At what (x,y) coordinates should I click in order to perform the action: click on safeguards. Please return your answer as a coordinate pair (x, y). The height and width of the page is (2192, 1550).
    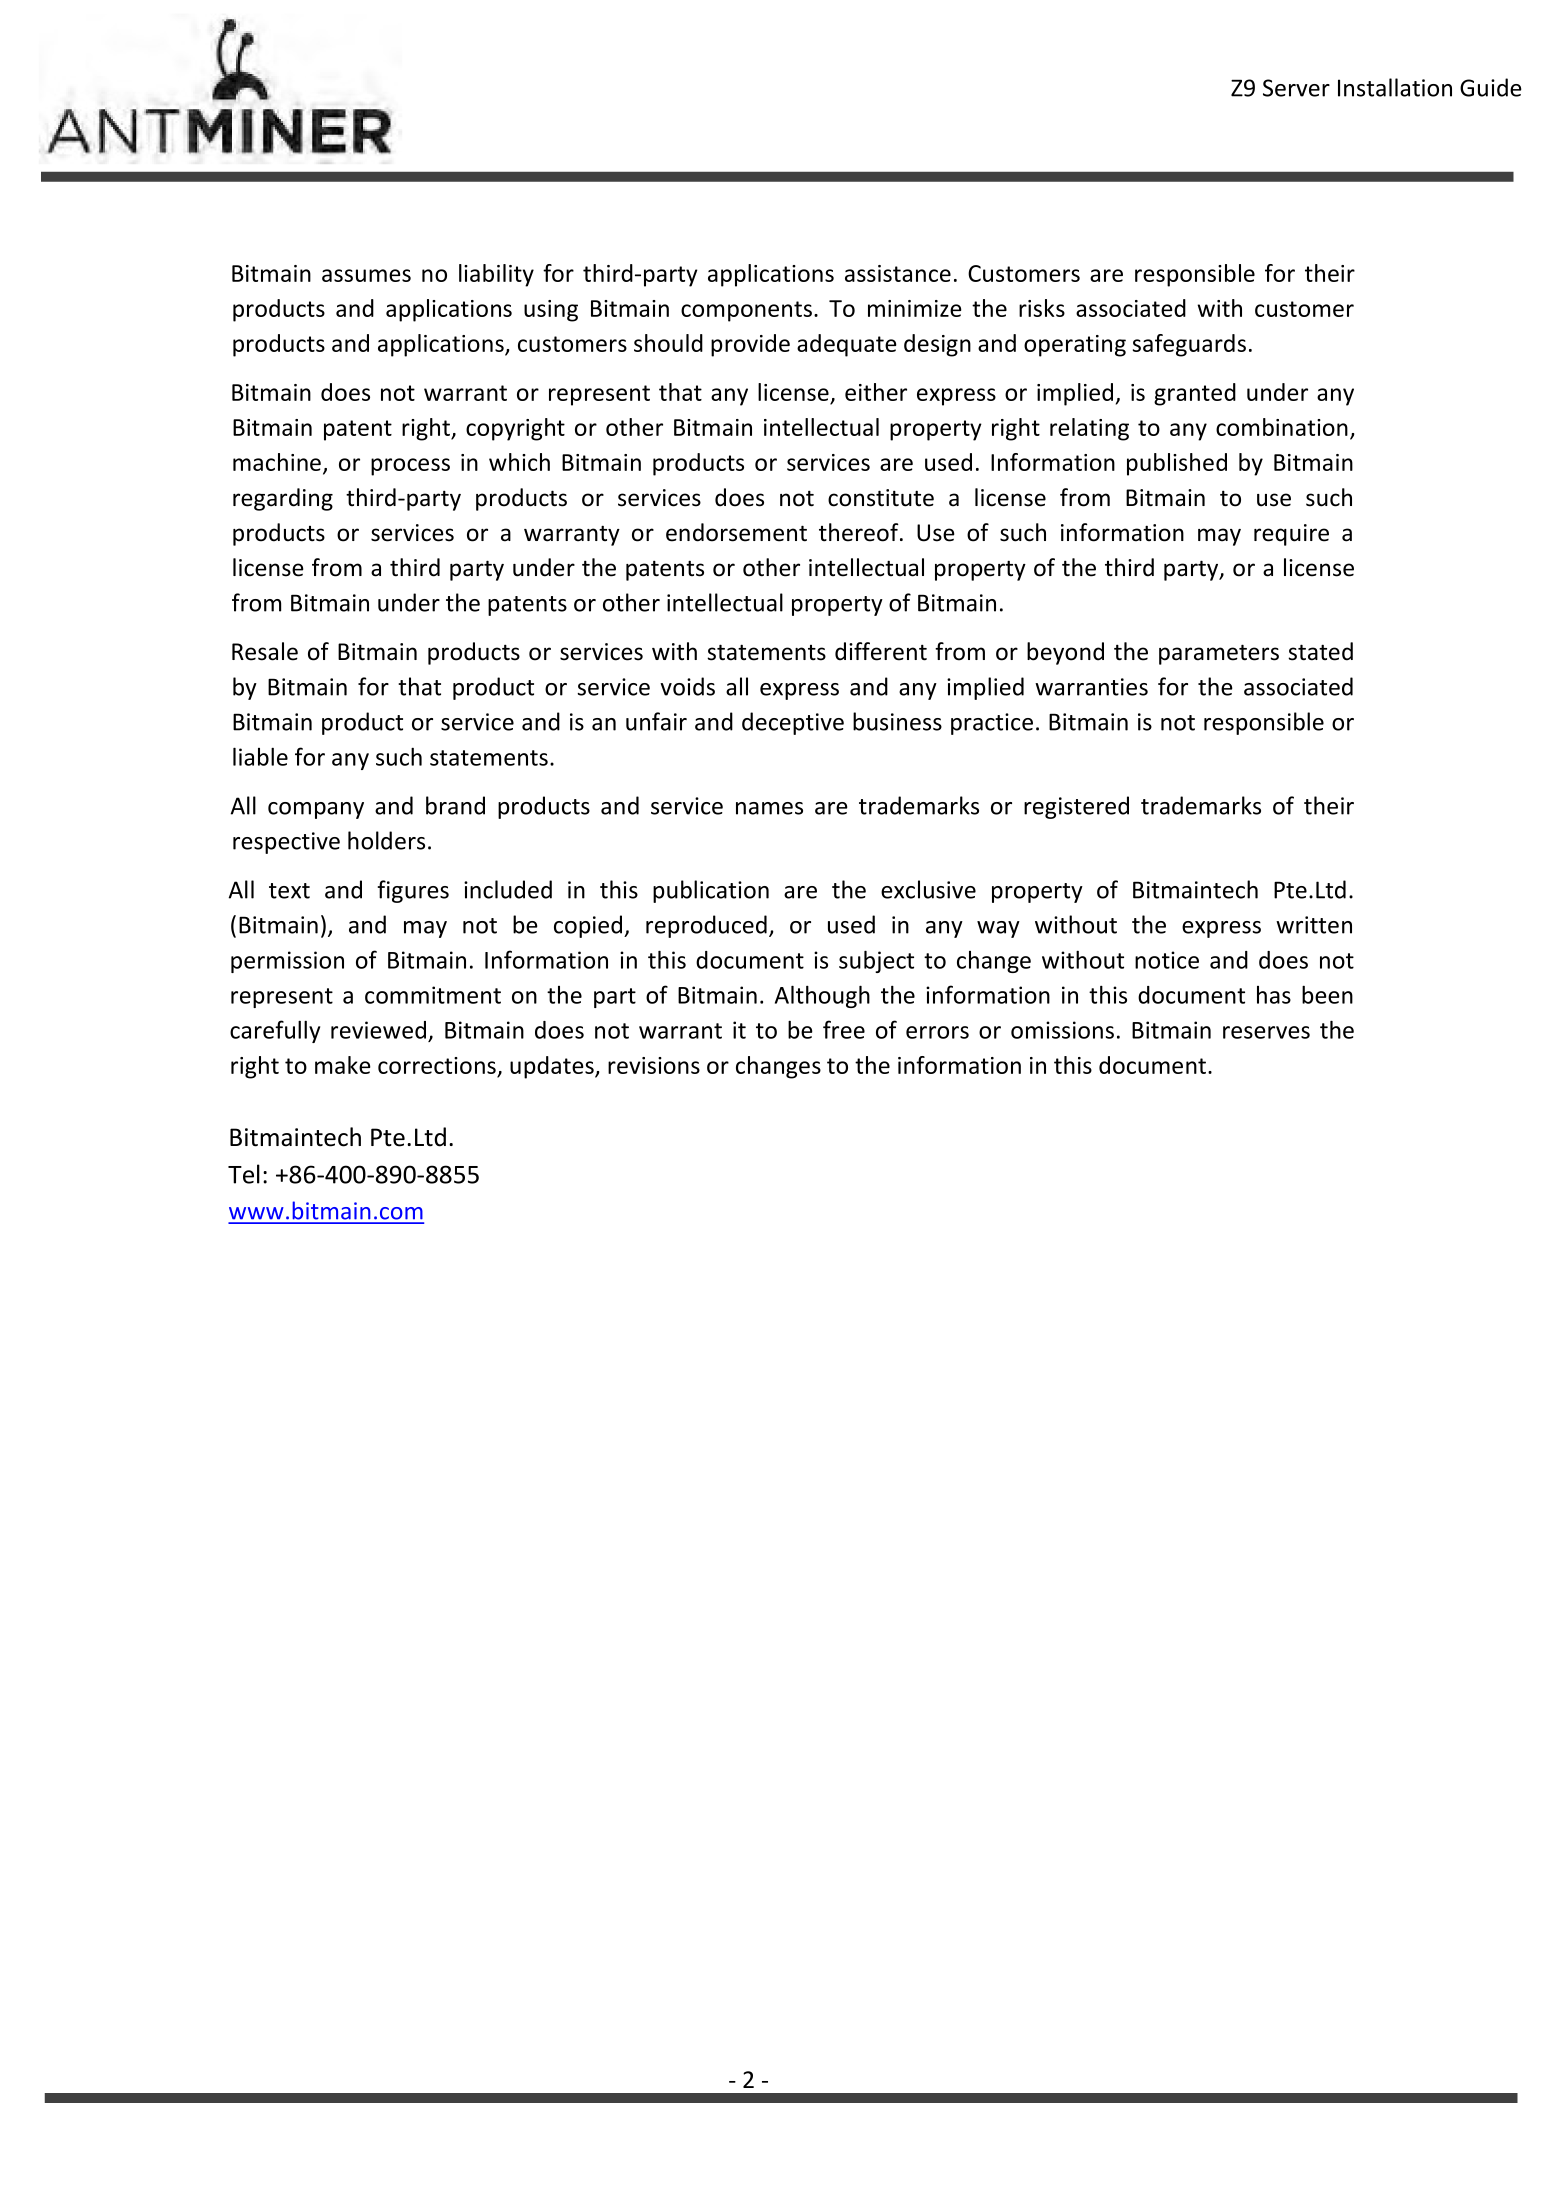
    Looking at the image, I should click on (1189, 345).
